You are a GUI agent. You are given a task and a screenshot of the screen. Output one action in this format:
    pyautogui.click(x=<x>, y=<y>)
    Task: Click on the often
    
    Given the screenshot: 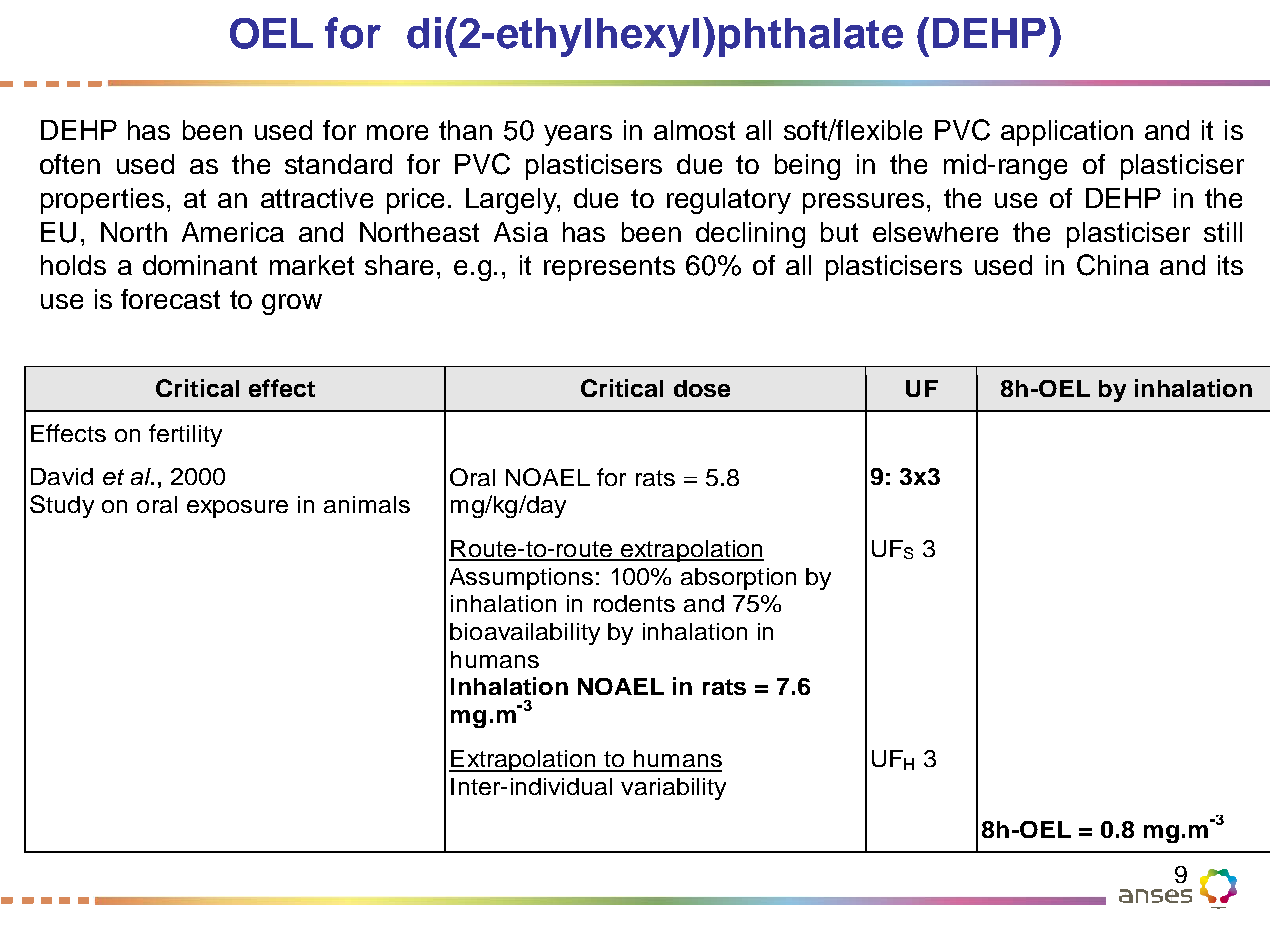 What is the action you would take?
    pyautogui.click(x=70, y=164)
